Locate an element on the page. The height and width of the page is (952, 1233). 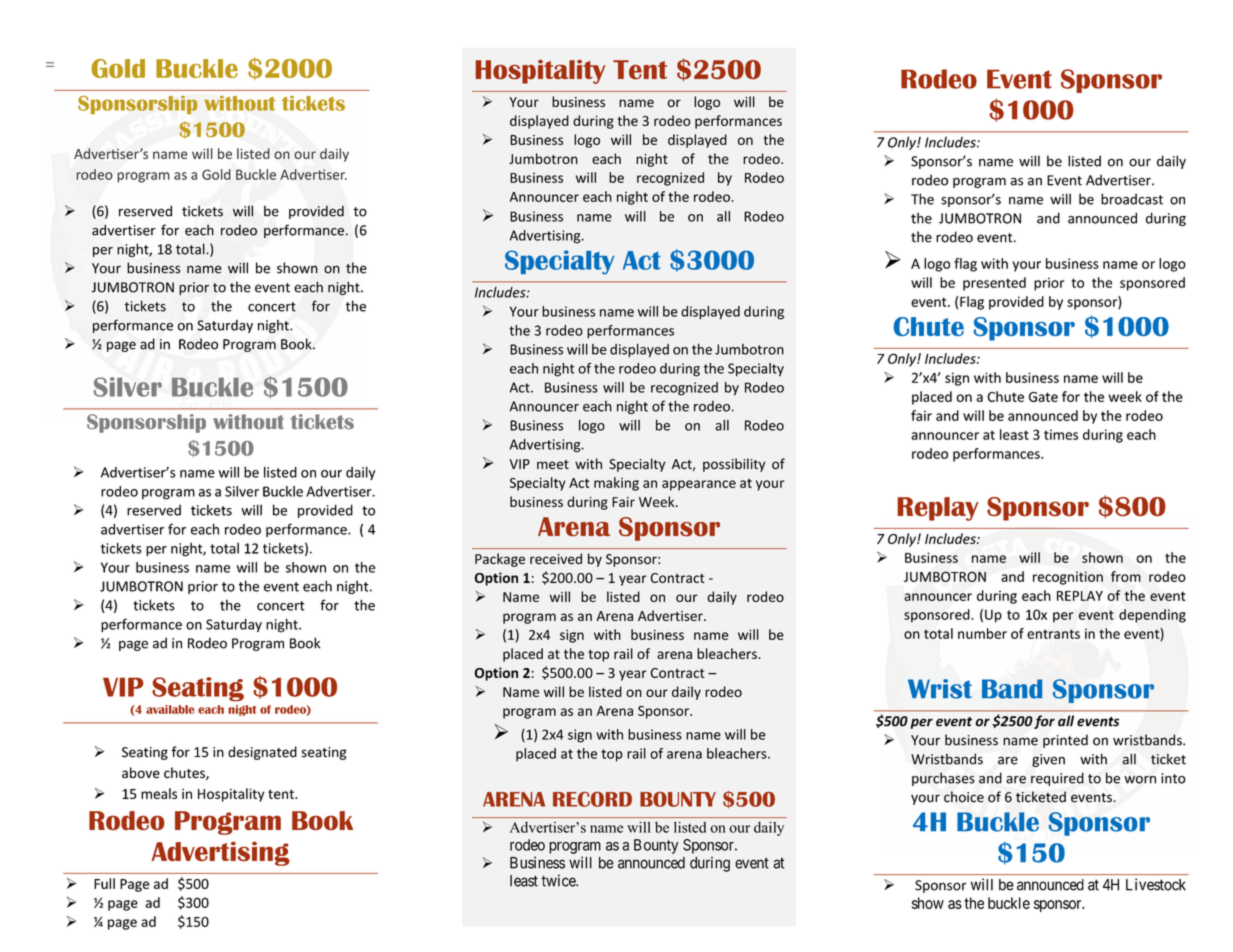
times is located at coordinates (1061, 434).
